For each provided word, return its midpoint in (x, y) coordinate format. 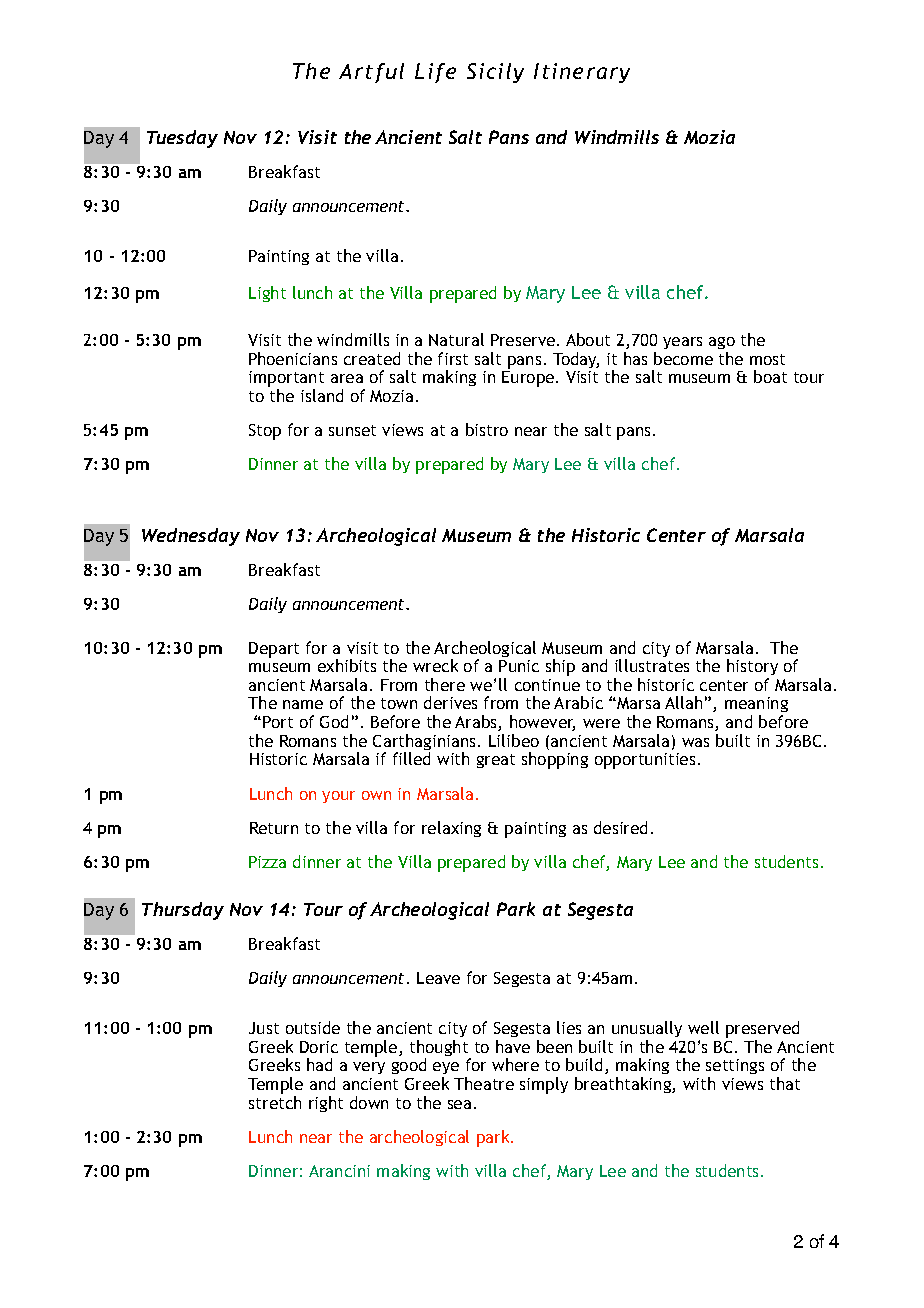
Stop (265, 432)
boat (770, 376)
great (496, 761)
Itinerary (582, 73)
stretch (275, 1102)
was (695, 742)
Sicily (495, 73)
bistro (487, 429)
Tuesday (182, 139)
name (303, 704)
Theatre (484, 1083)
